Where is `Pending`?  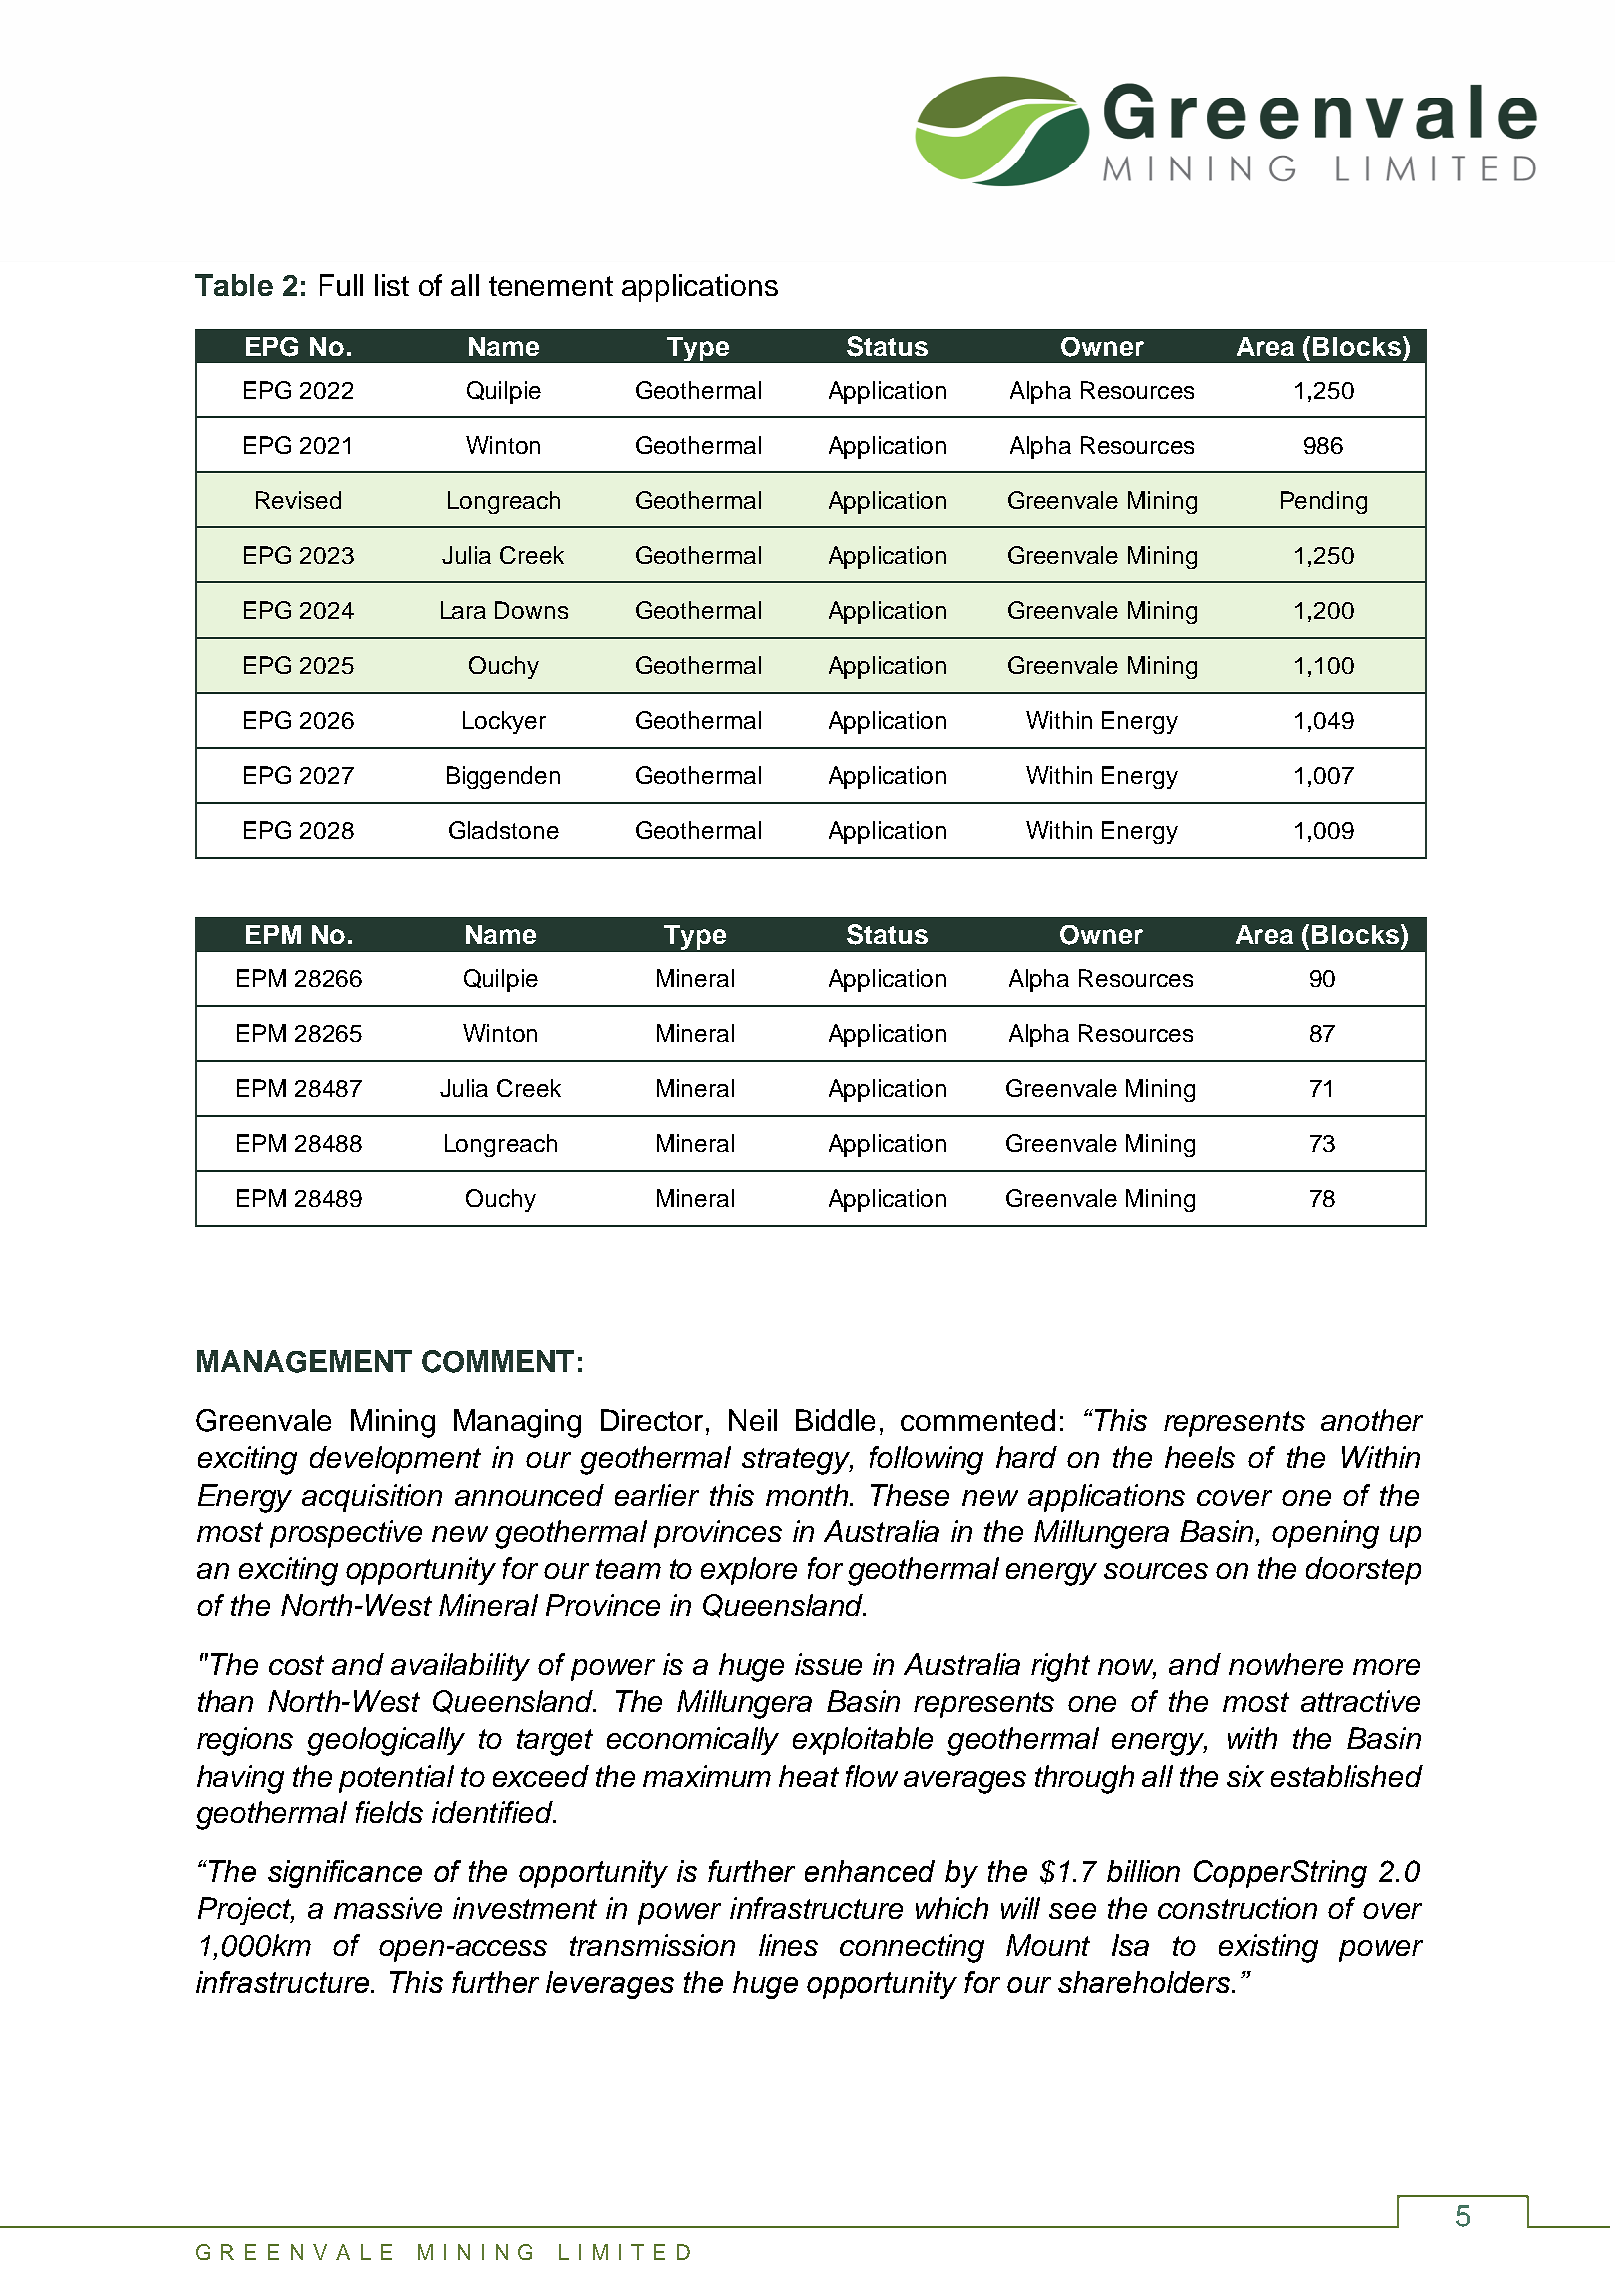 Pending is located at coordinates (1324, 502).
